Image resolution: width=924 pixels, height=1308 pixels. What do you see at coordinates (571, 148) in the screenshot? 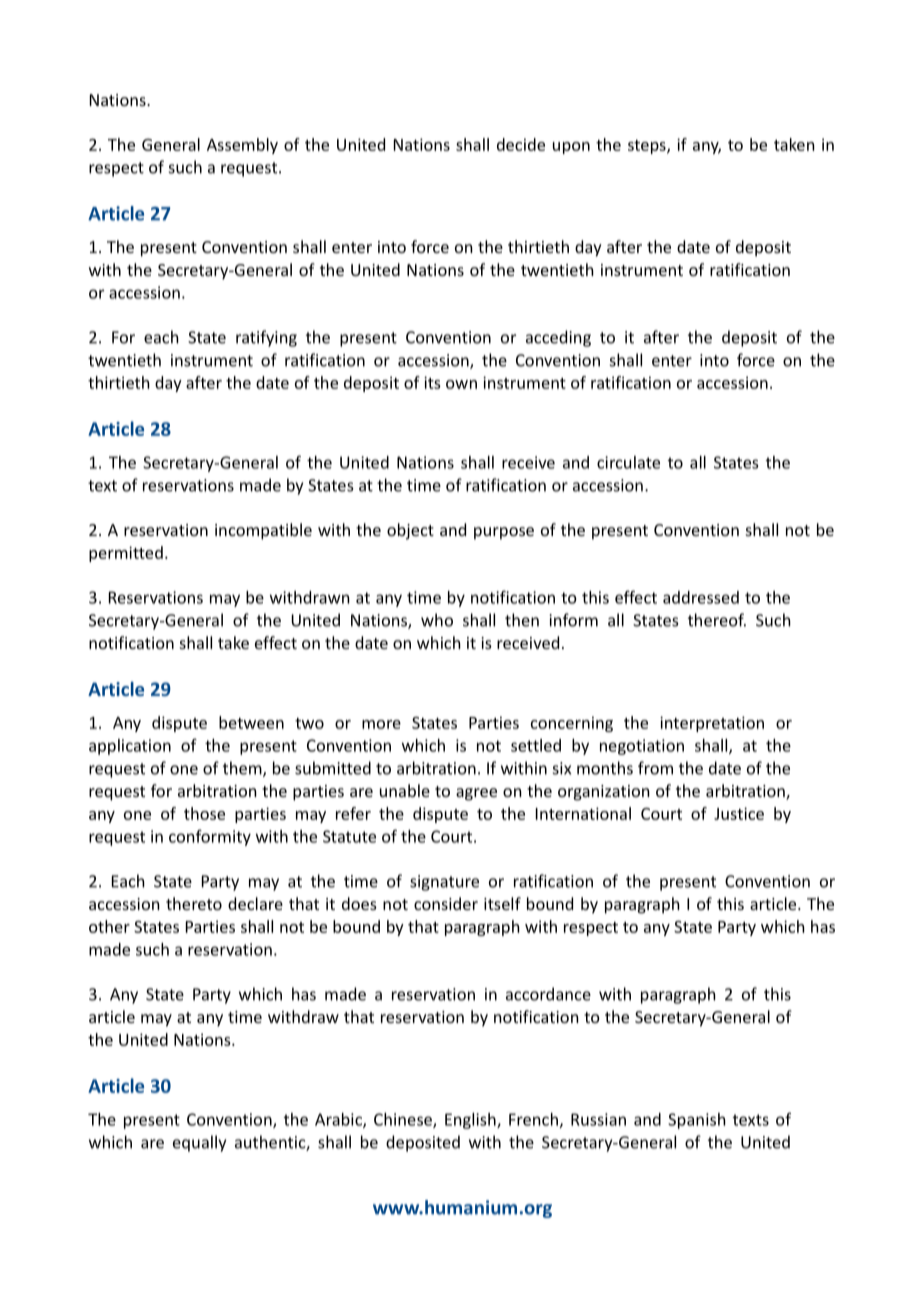
I see `upon` at bounding box center [571, 148].
